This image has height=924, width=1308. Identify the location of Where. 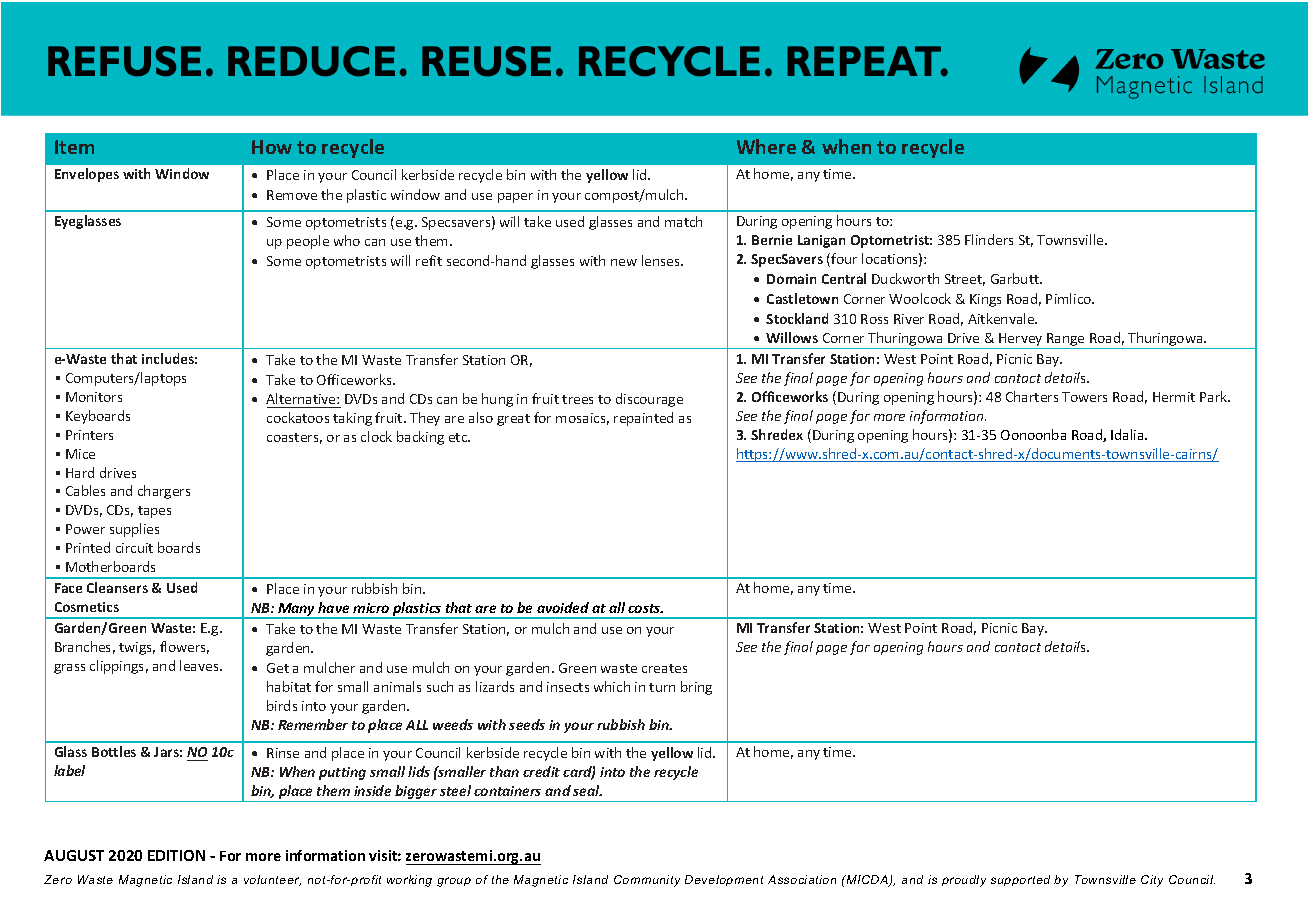
(766, 146).
